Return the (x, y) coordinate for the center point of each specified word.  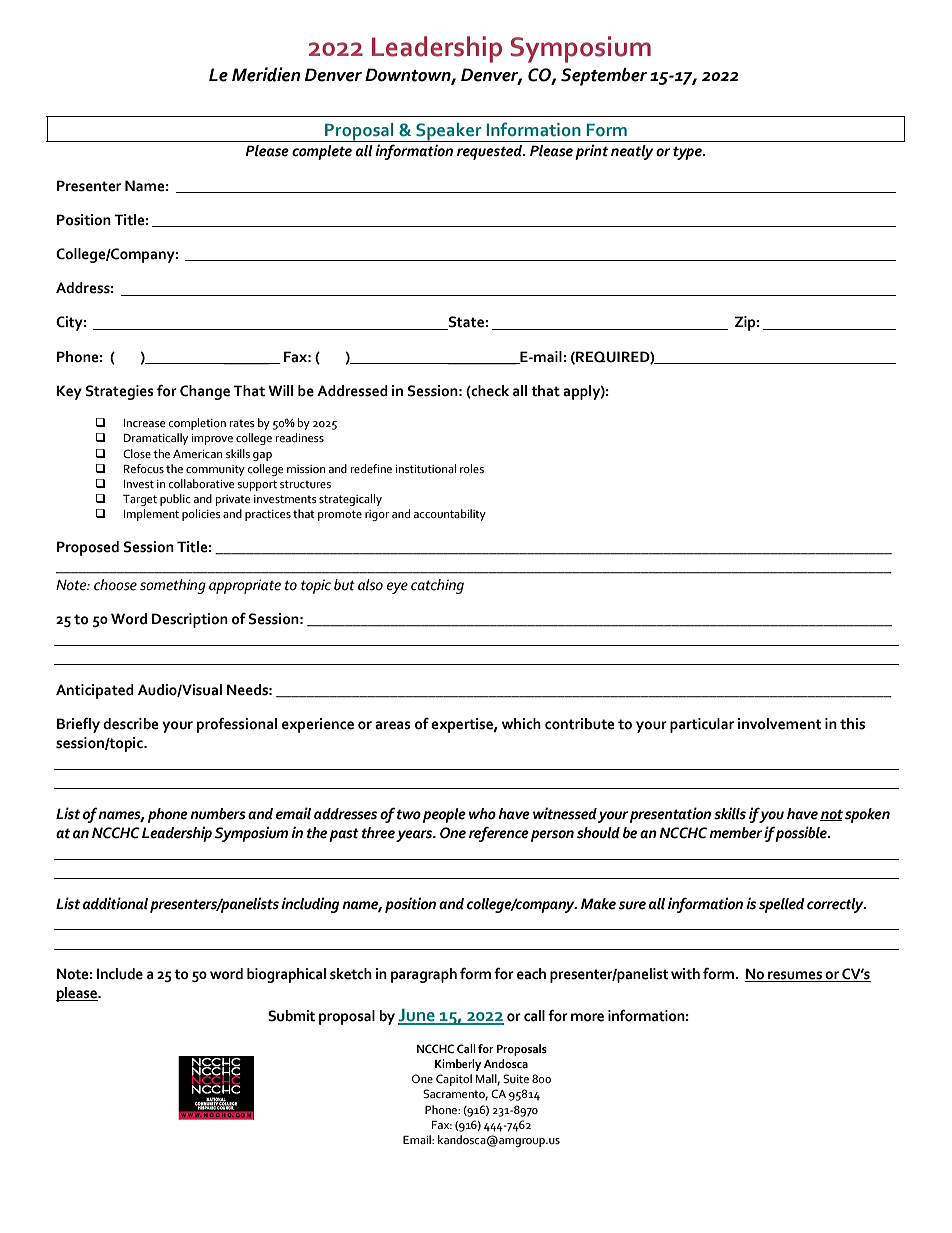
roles (472, 468)
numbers (218, 814)
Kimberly (458, 1065)
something (173, 586)
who (482, 814)
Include (120, 974)
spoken (867, 815)
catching (437, 586)
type (688, 153)
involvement (780, 724)
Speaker (449, 132)
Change (205, 392)
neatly (632, 152)
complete (322, 152)
